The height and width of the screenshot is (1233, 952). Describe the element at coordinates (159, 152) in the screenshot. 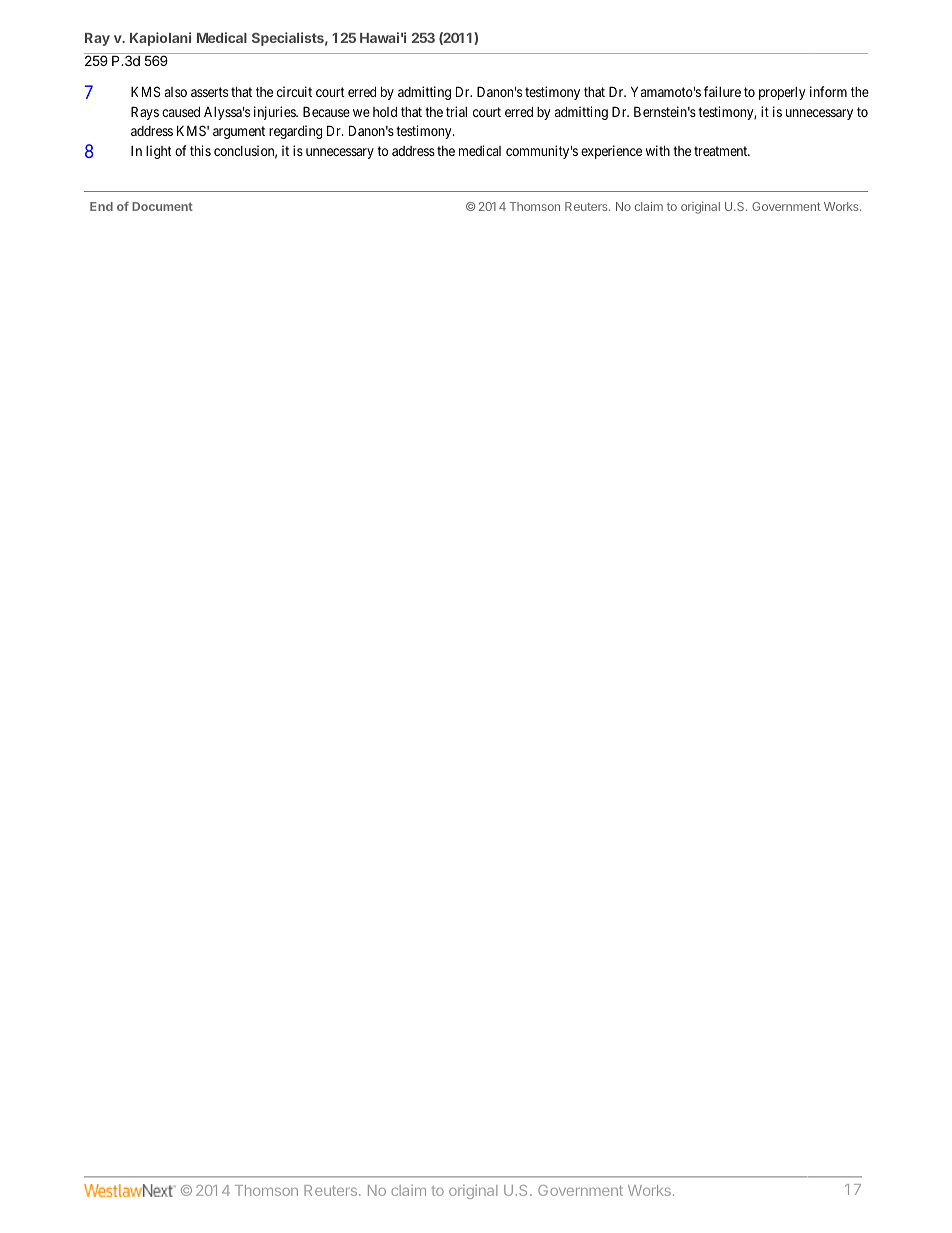

I see `light` at that location.
